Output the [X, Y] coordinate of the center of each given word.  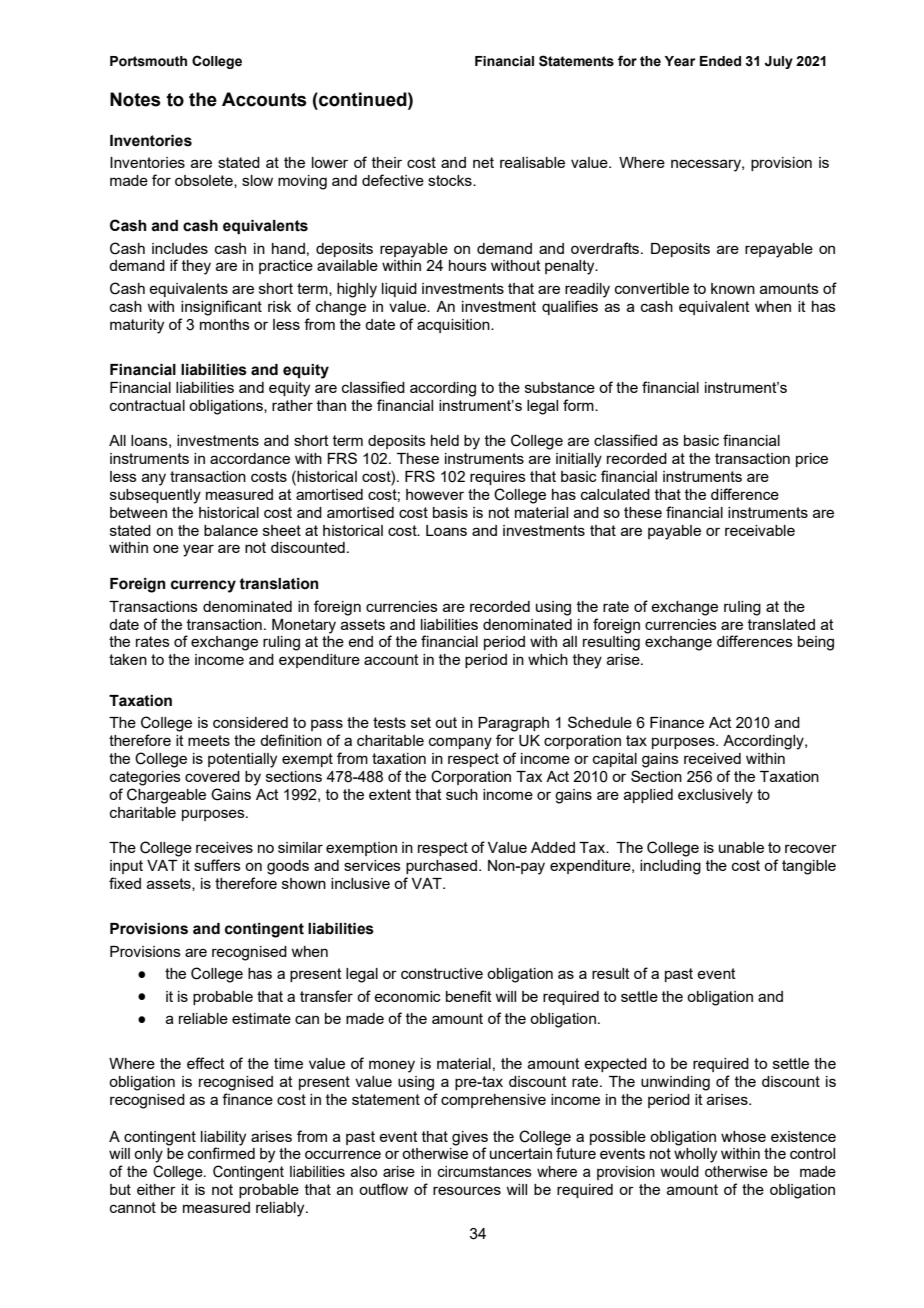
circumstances [485, 1171]
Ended [720, 61]
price [812, 460]
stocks [451, 180]
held [445, 440]
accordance [250, 458]
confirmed [221, 1153]
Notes [135, 99]
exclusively [715, 796]
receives [224, 847]
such [462, 794]
